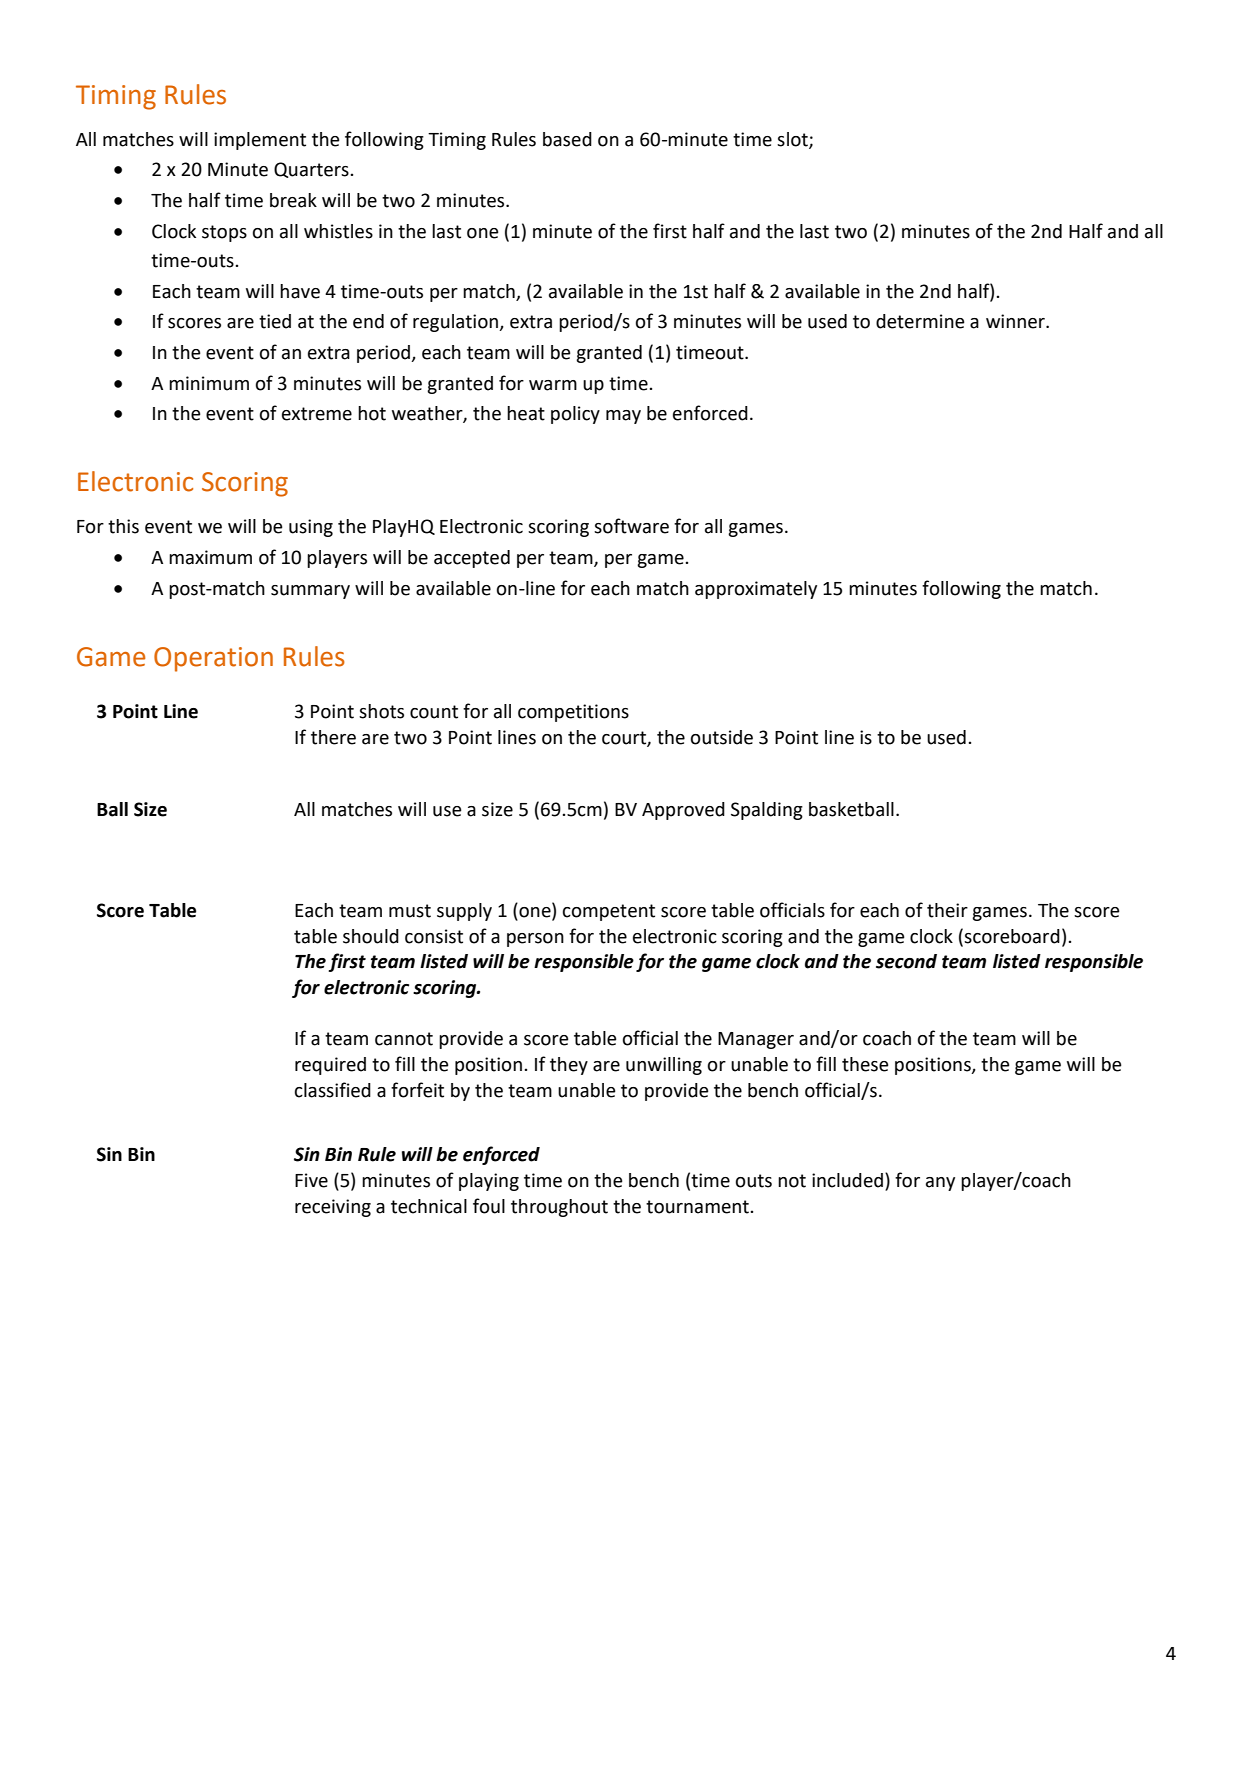 The image size is (1252, 1771). I want to click on based, so click(567, 139).
